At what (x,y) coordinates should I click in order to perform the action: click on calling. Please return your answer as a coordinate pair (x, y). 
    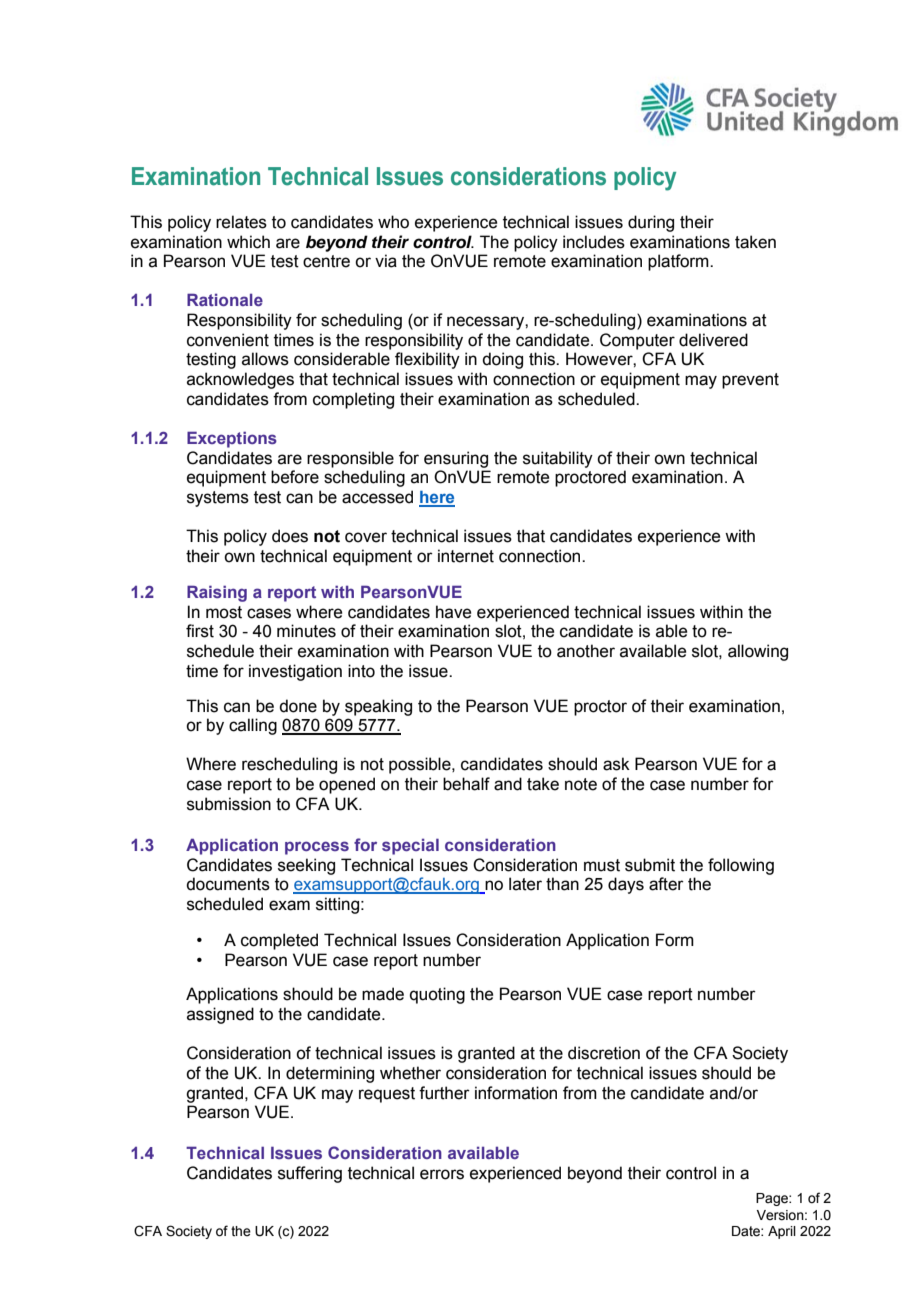
    Looking at the image, I should click on (253, 726).
